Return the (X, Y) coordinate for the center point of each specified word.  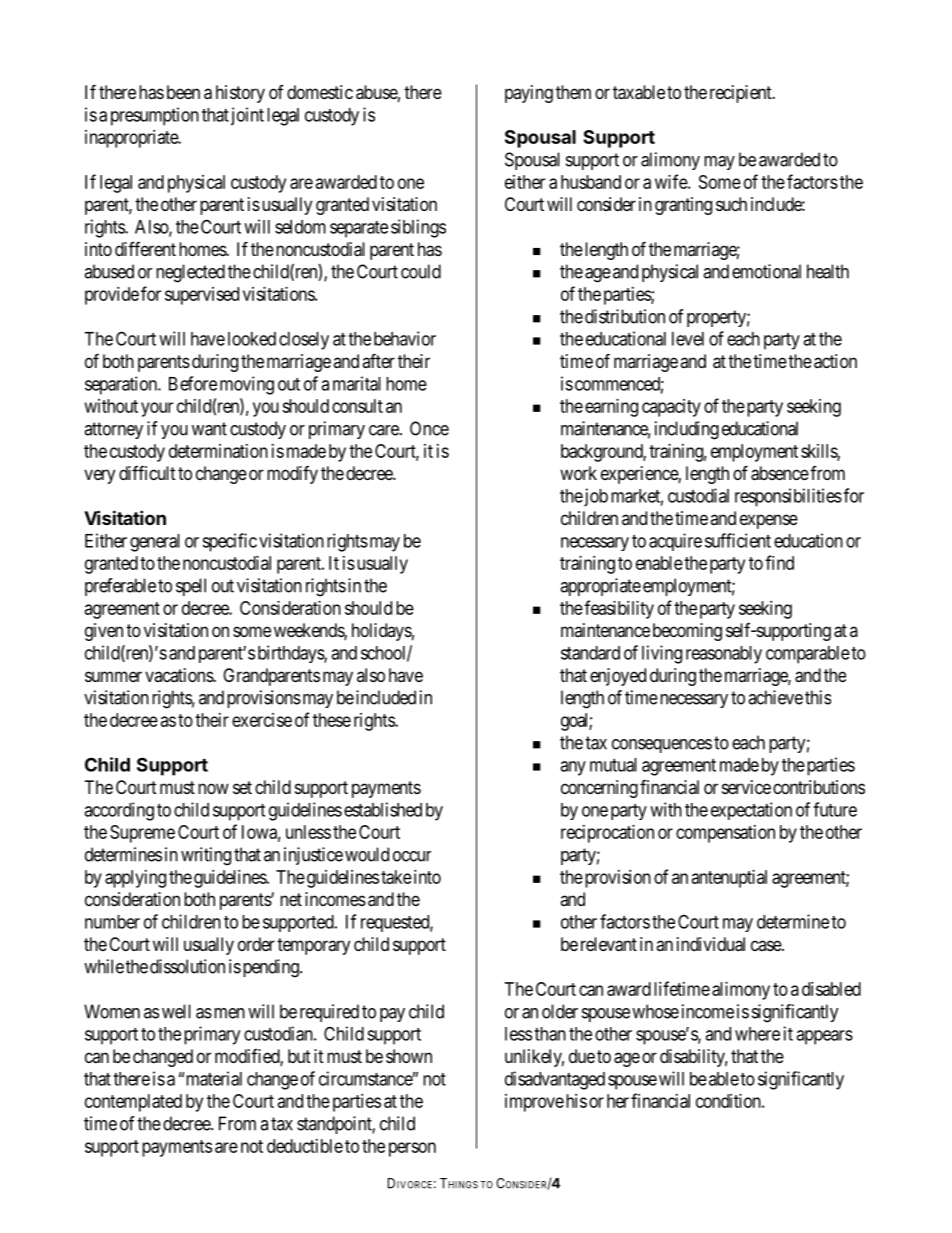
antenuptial (729, 879)
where (757, 1034)
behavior (405, 338)
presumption (155, 116)
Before (193, 383)
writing (206, 856)
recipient (742, 94)
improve (534, 1103)
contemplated (133, 1103)
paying (529, 94)
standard (590, 653)
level (688, 339)
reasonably (724, 655)
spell (191, 587)
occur (412, 856)
